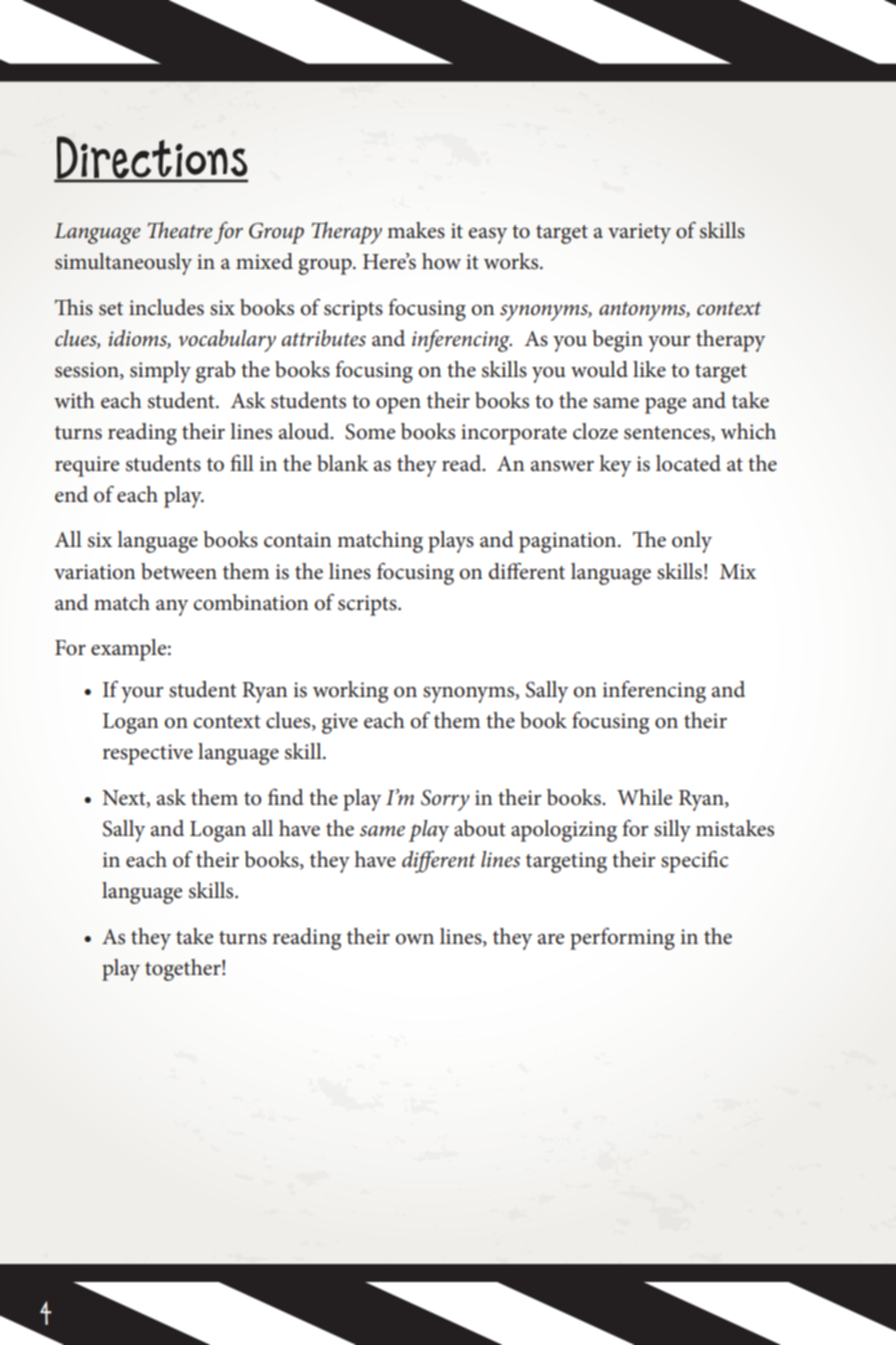 This page has width=896, height=1345. What do you see at coordinates (416, 230) in the page?
I see `makes` at bounding box center [416, 230].
